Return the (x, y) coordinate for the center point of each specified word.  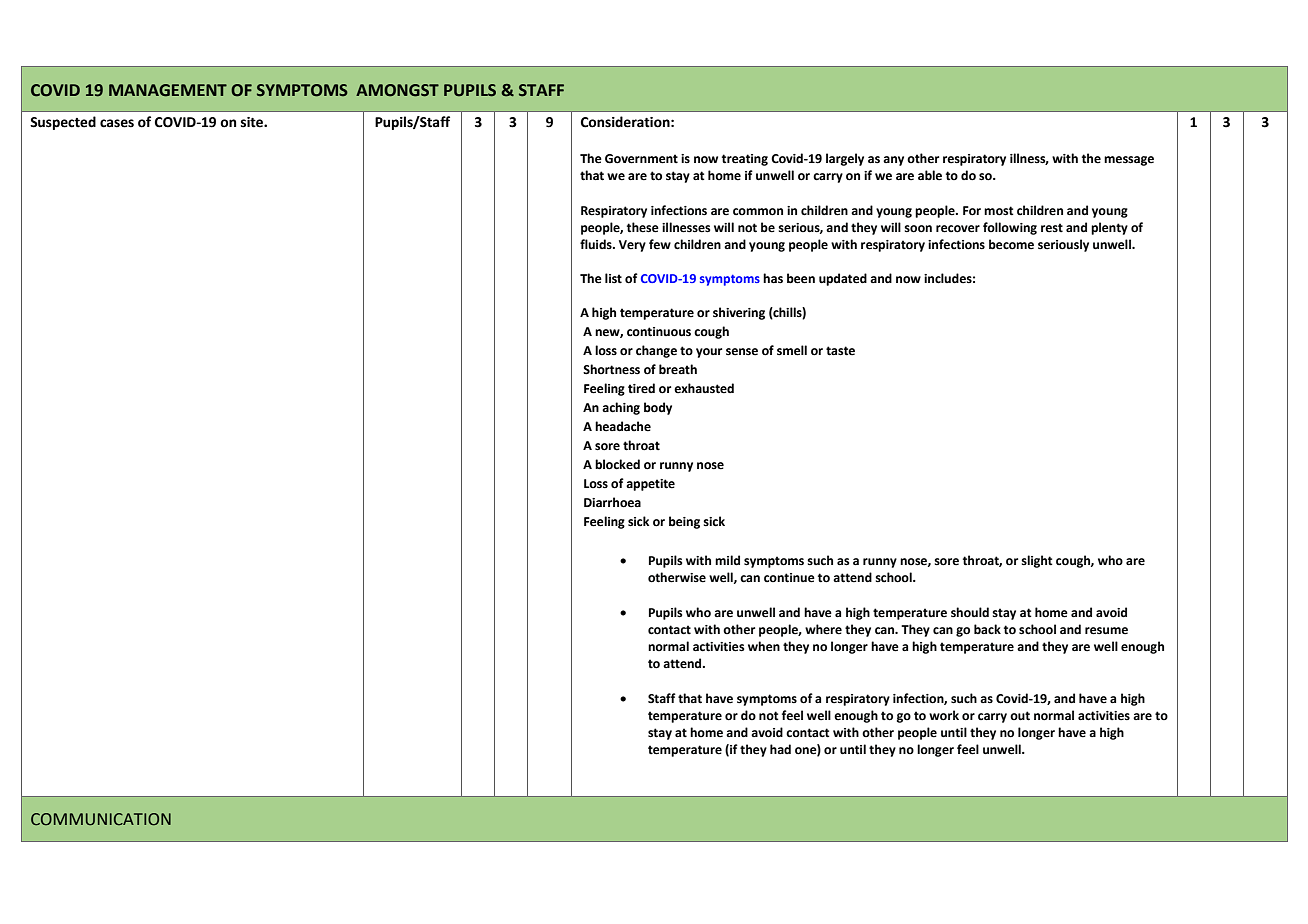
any (893, 161)
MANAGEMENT (168, 90)
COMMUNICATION (101, 819)
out (1020, 716)
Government (641, 159)
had (780, 749)
